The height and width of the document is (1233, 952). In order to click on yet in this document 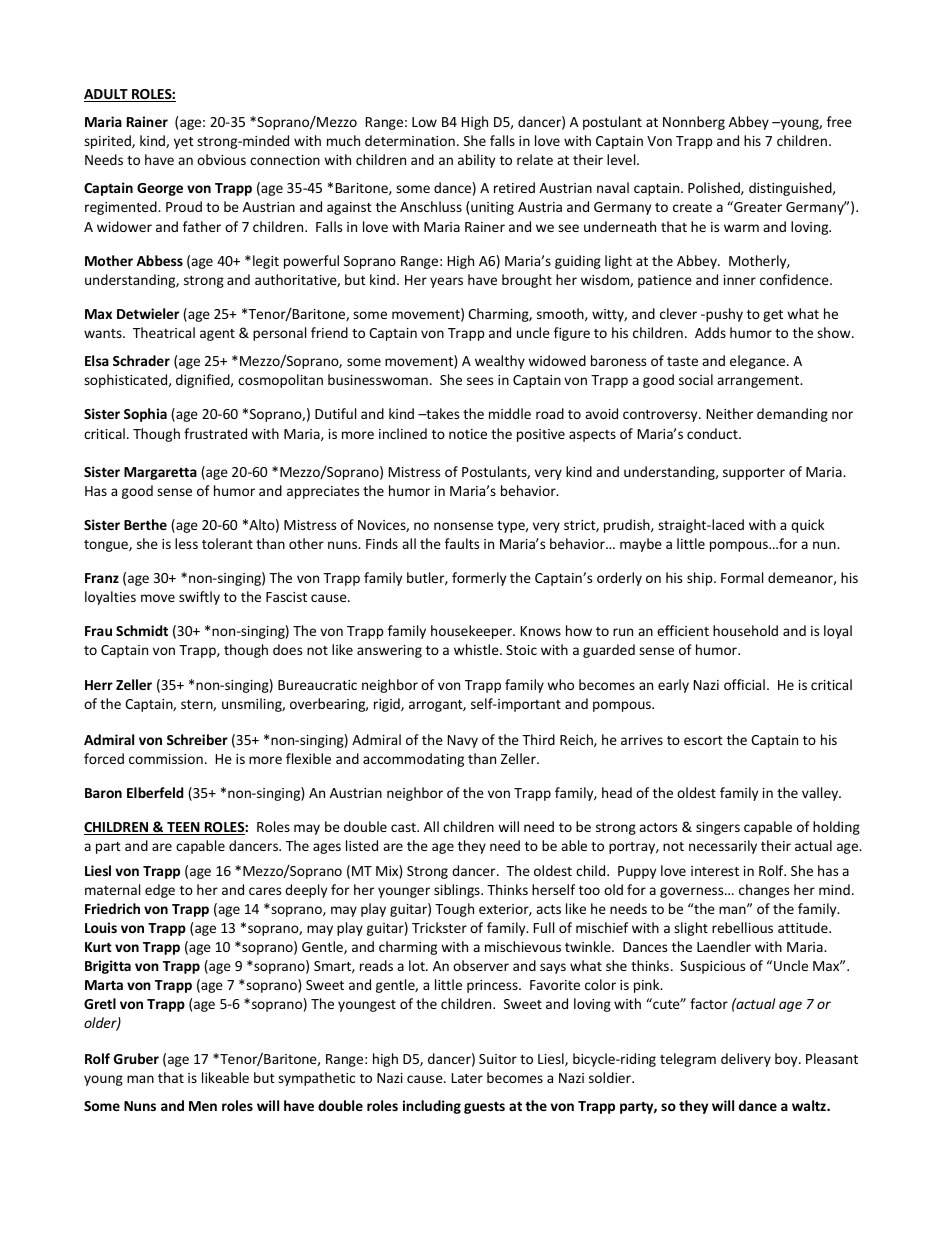, I will do `click(184, 143)`.
